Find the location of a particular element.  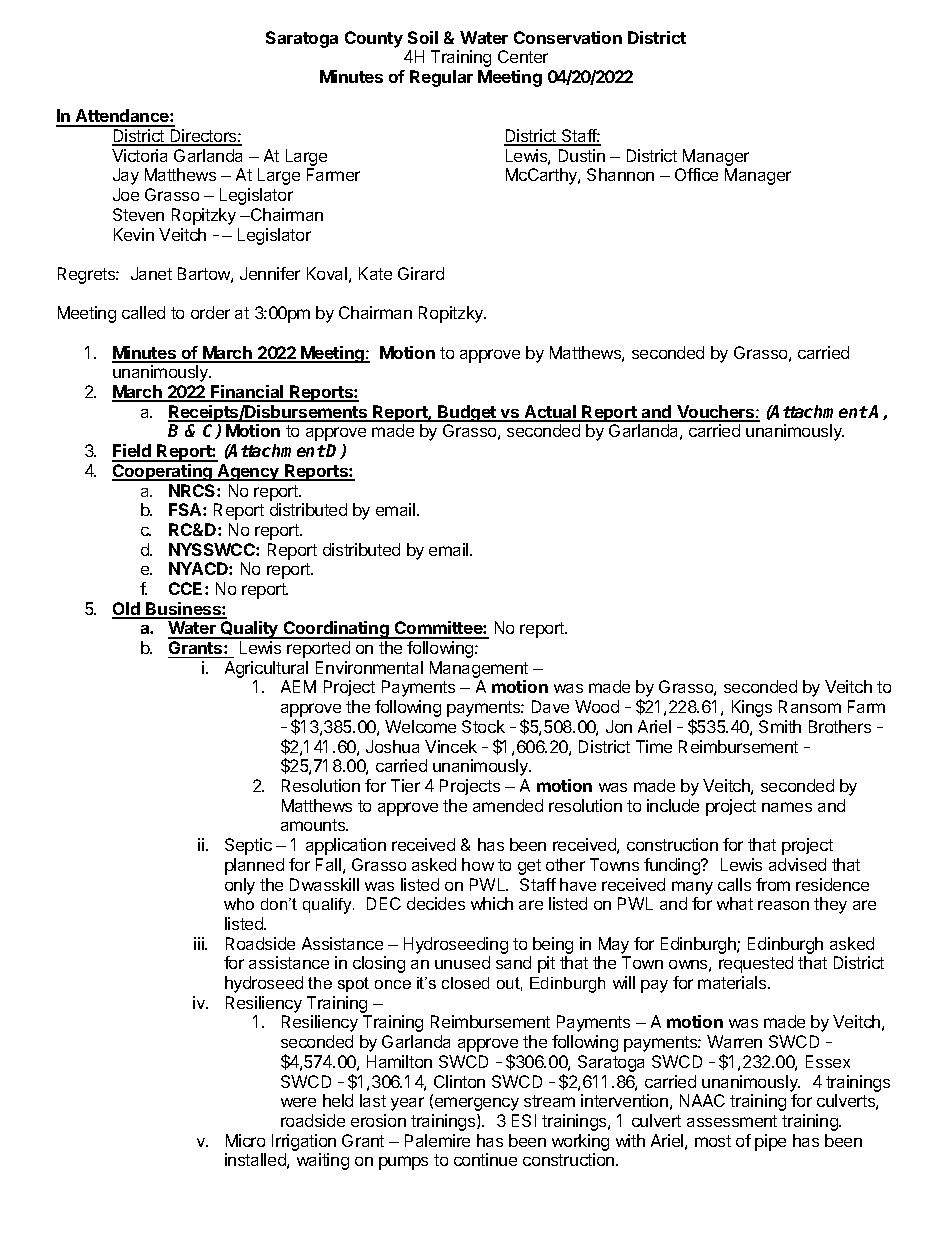

Office is located at coordinates (696, 174).
